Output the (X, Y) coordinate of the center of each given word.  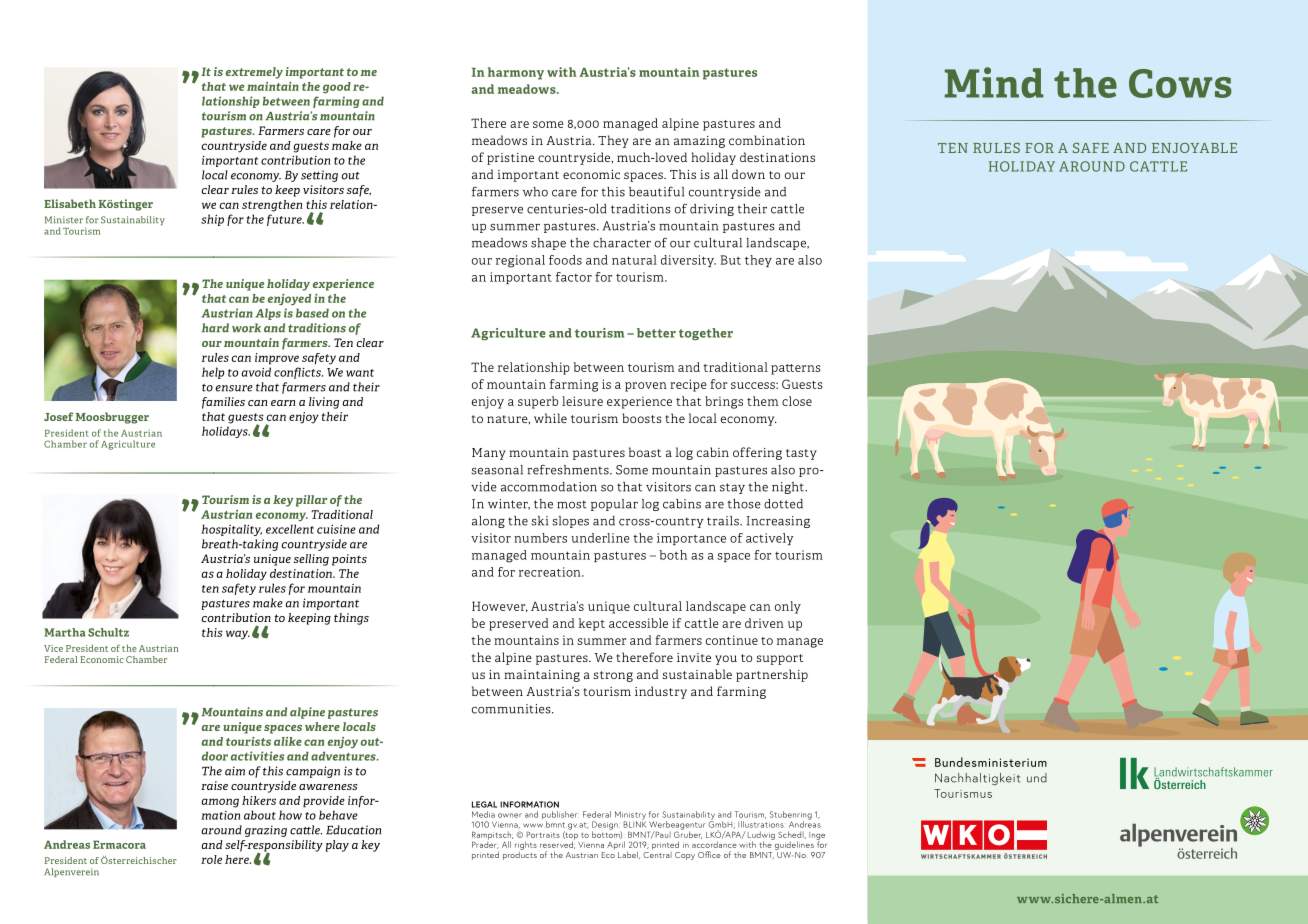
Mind (994, 82)
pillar (311, 501)
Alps (268, 314)
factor (574, 277)
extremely (254, 73)
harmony (516, 73)
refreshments (569, 469)
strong (613, 676)
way (238, 635)
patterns (796, 369)
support (779, 659)
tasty (801, 454)
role (211, 859)
